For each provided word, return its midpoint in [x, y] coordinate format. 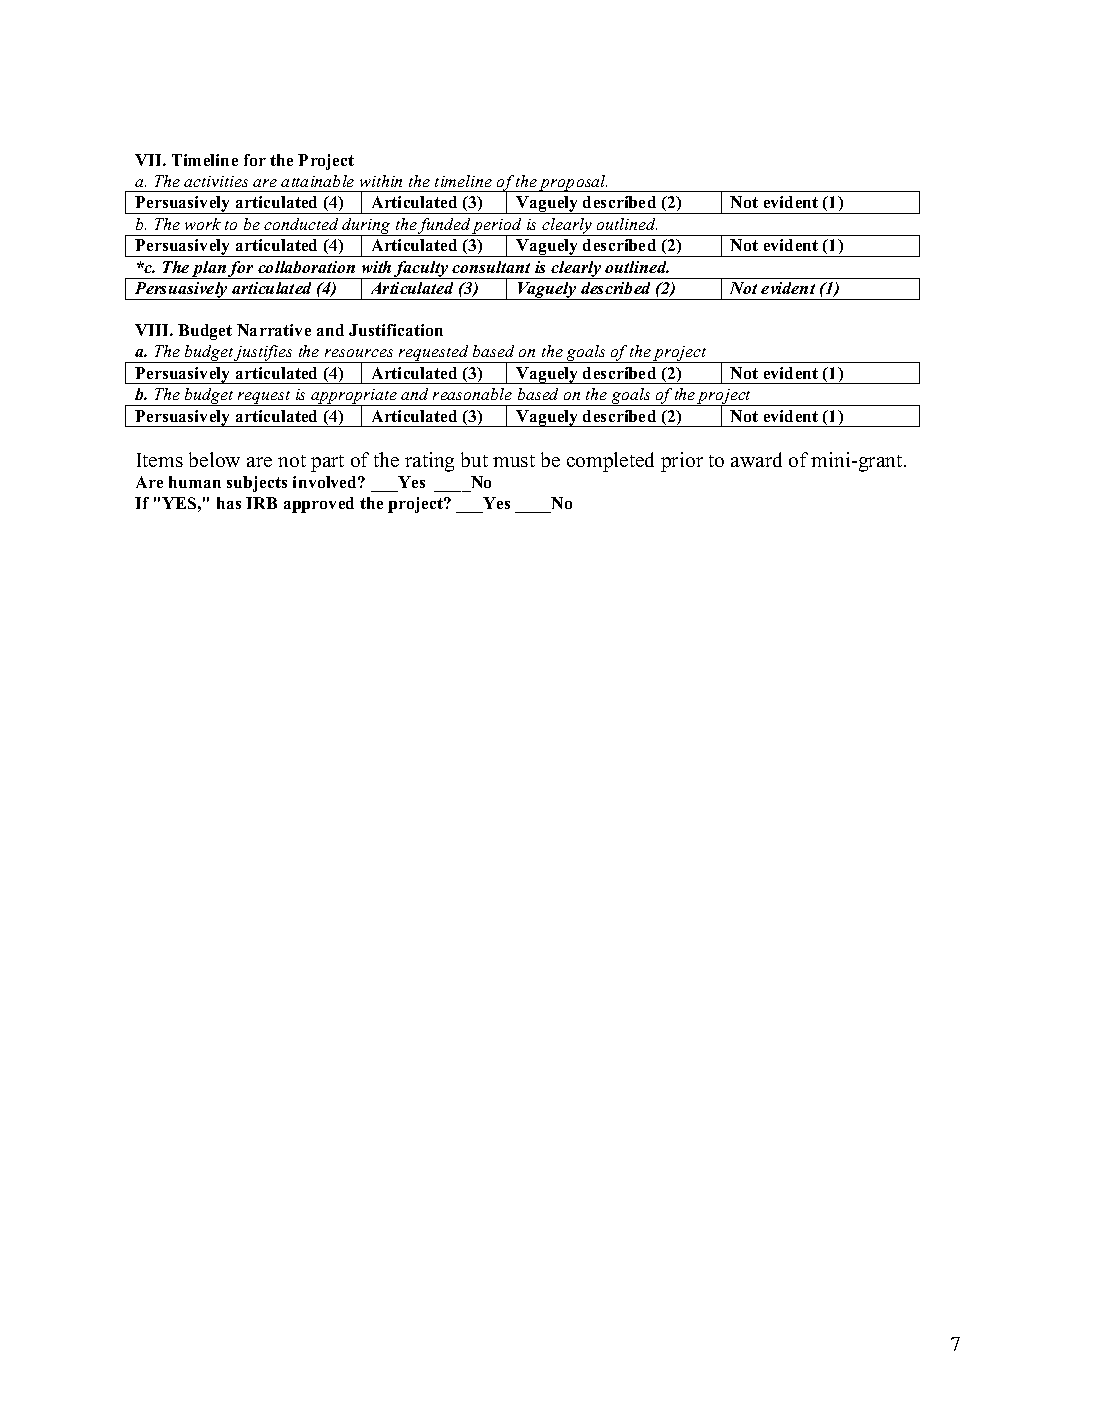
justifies [264, 354]
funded [444, 227]
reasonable [472, 394]
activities [216, 181]
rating [429, 462]
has [229, 503]
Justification [396, 330]
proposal [573, 183]
